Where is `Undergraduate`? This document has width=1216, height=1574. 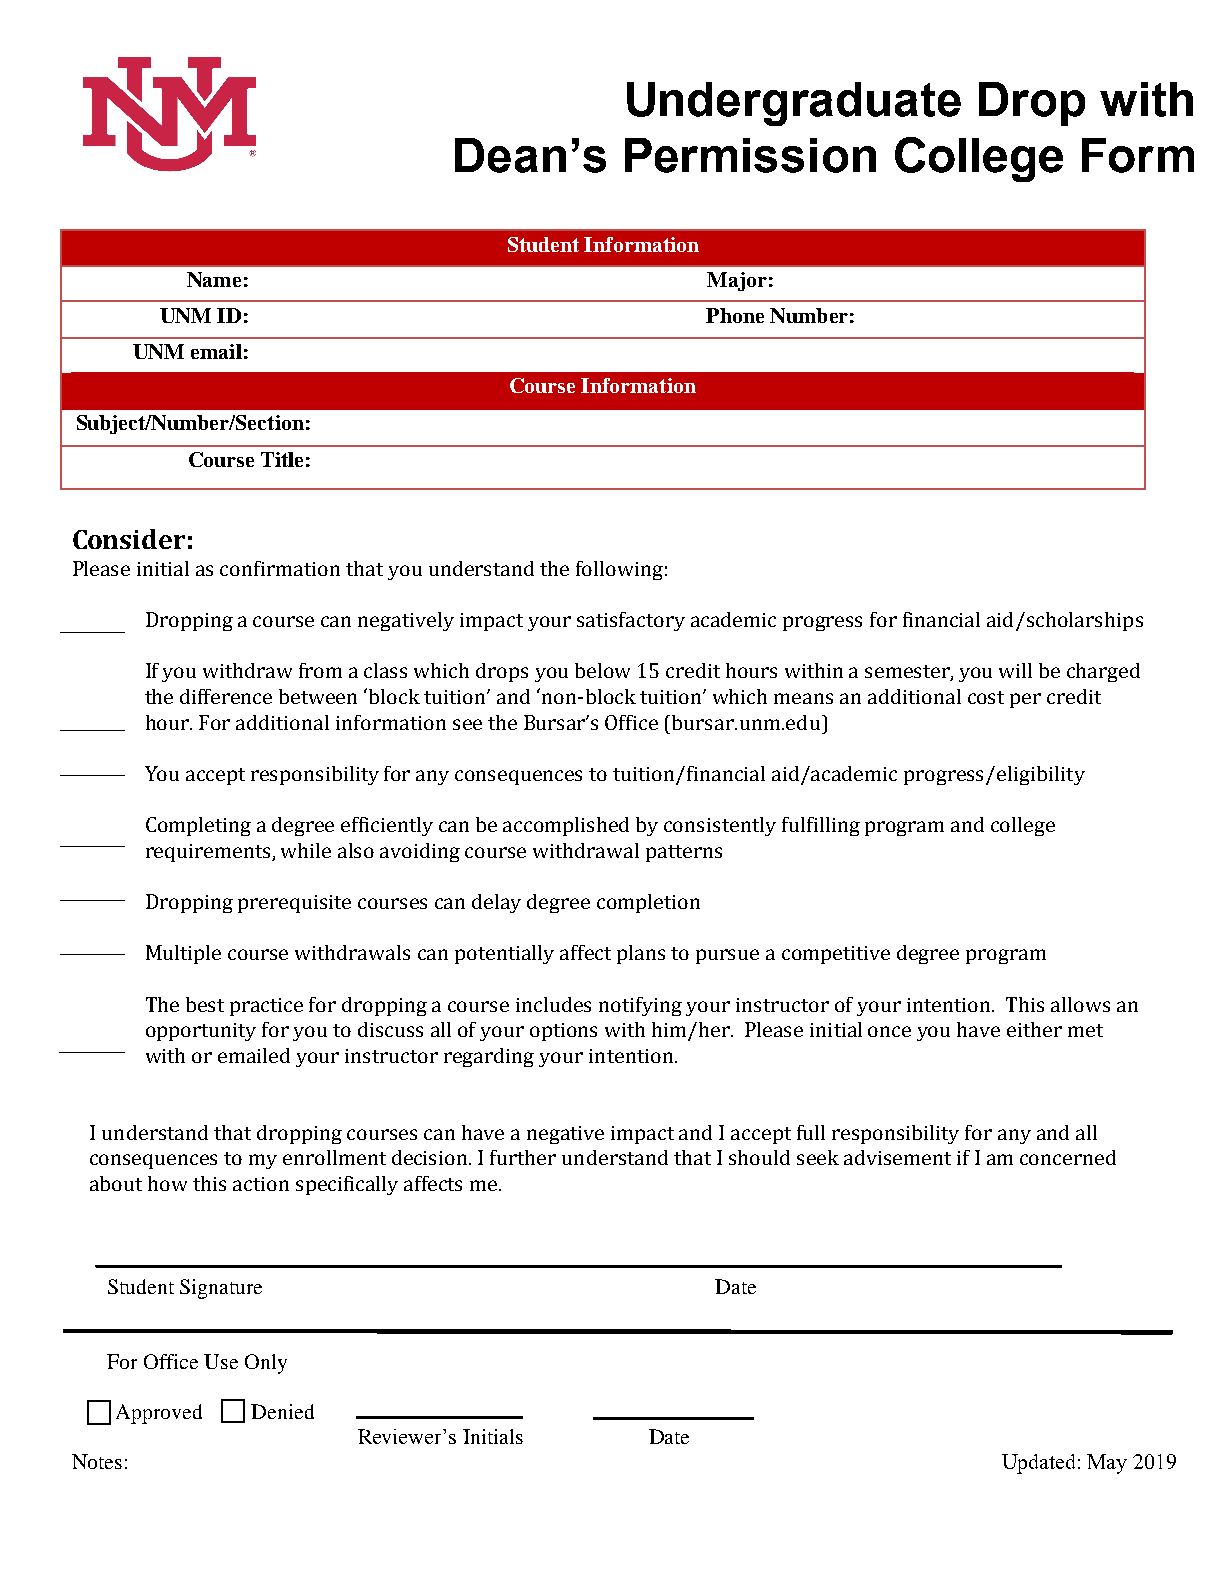
Undergraduate is located at coordinates (794, 104).
